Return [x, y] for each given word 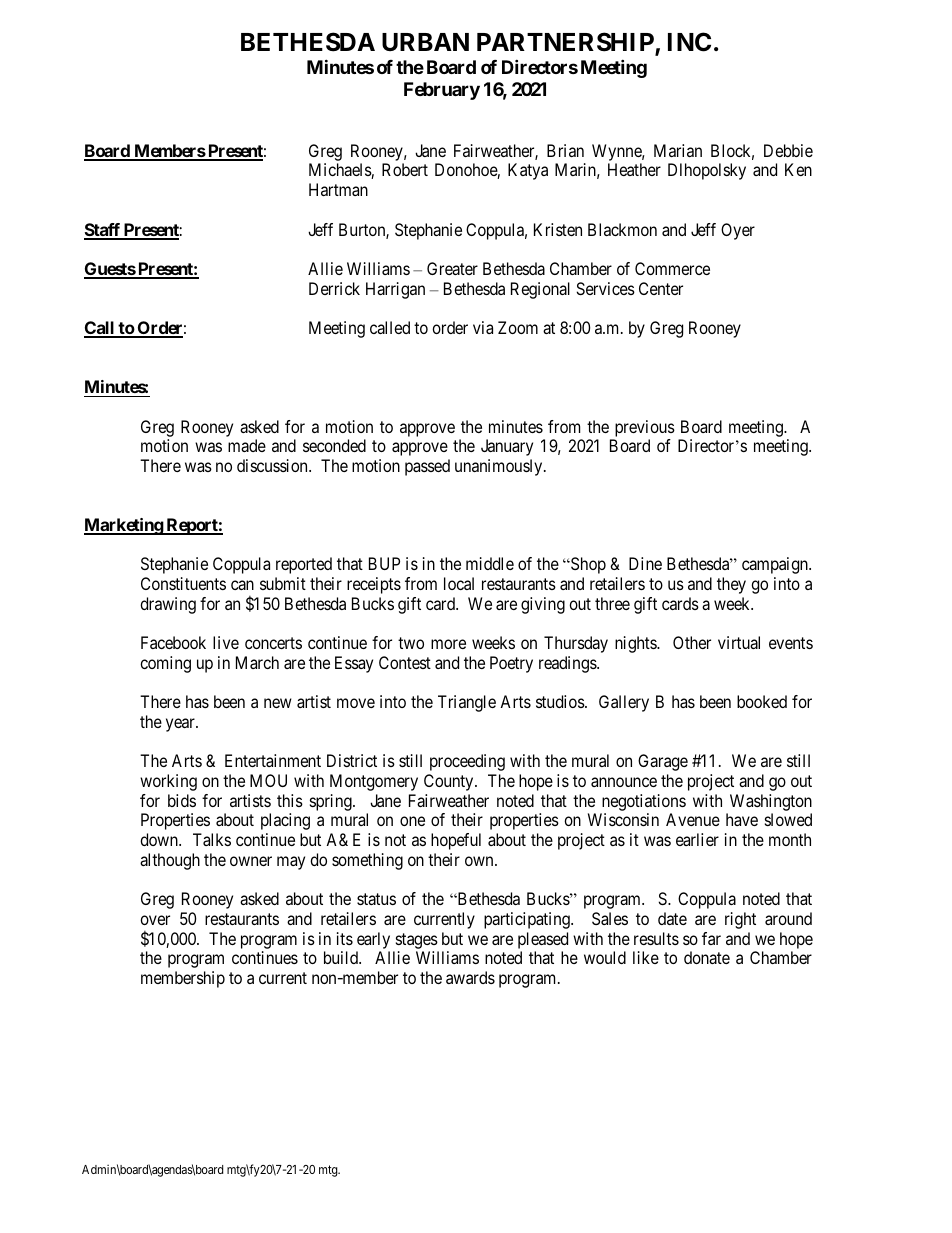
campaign [776, 565]
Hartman [338, 189]
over [155, 920]
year [181, 725]
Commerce [672, 268]
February [442, 91]
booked [762, 701]
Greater [452, 268]
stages [417, 941]
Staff [103, 231]
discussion [273, 465]
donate [707, 957]
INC [689, 42]
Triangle [467, 703]
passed [427, 467]
